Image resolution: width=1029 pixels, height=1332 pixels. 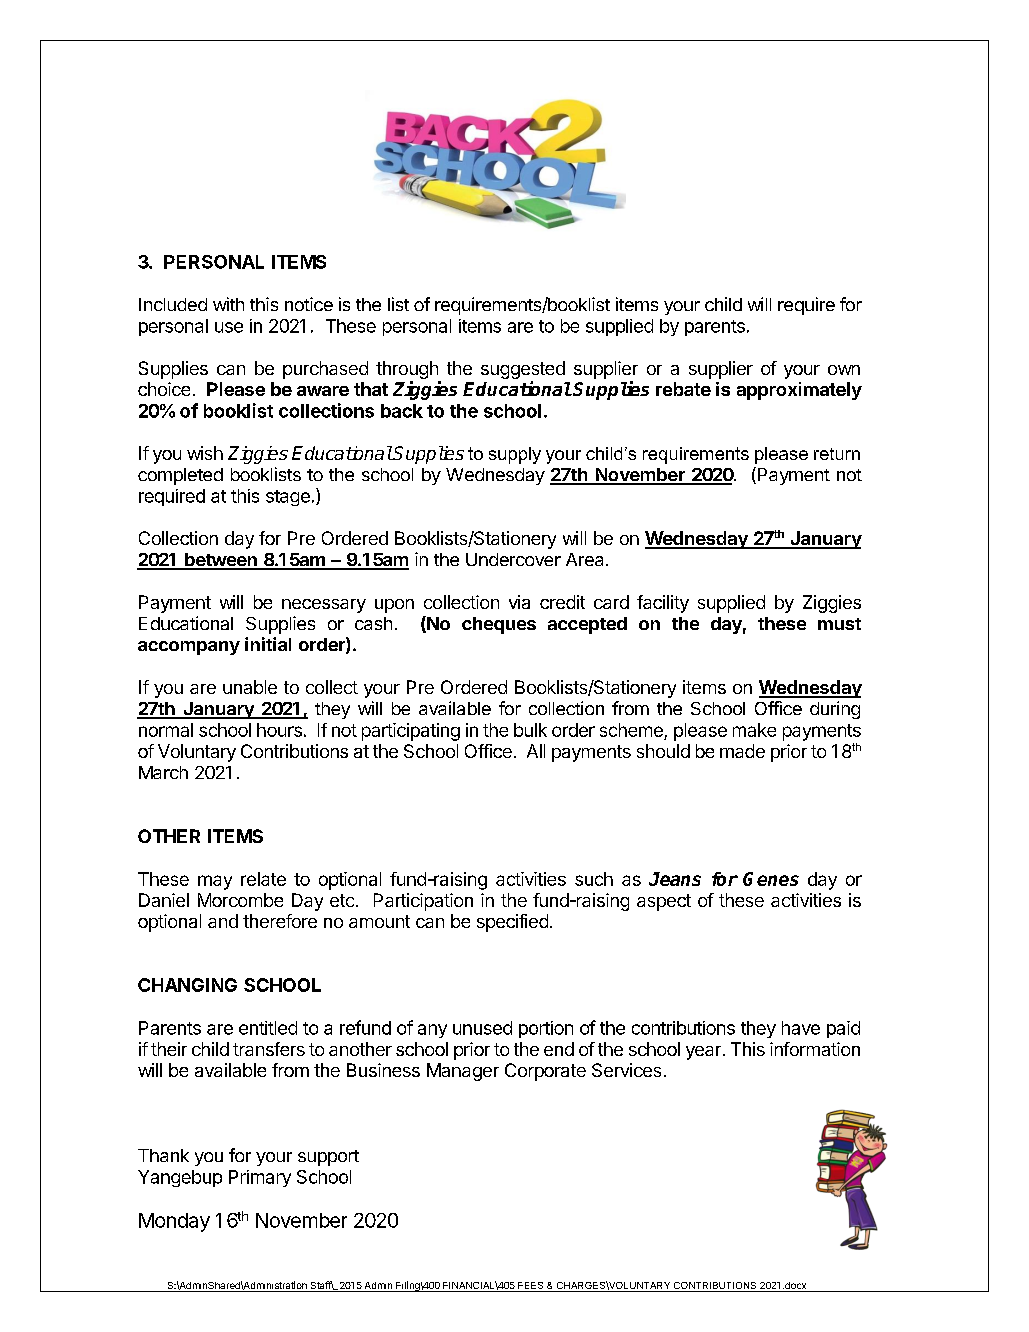 What do you see at coordinates (515, 455) in the screenshot?
I see `supply` at bounding box center [515, 455].
